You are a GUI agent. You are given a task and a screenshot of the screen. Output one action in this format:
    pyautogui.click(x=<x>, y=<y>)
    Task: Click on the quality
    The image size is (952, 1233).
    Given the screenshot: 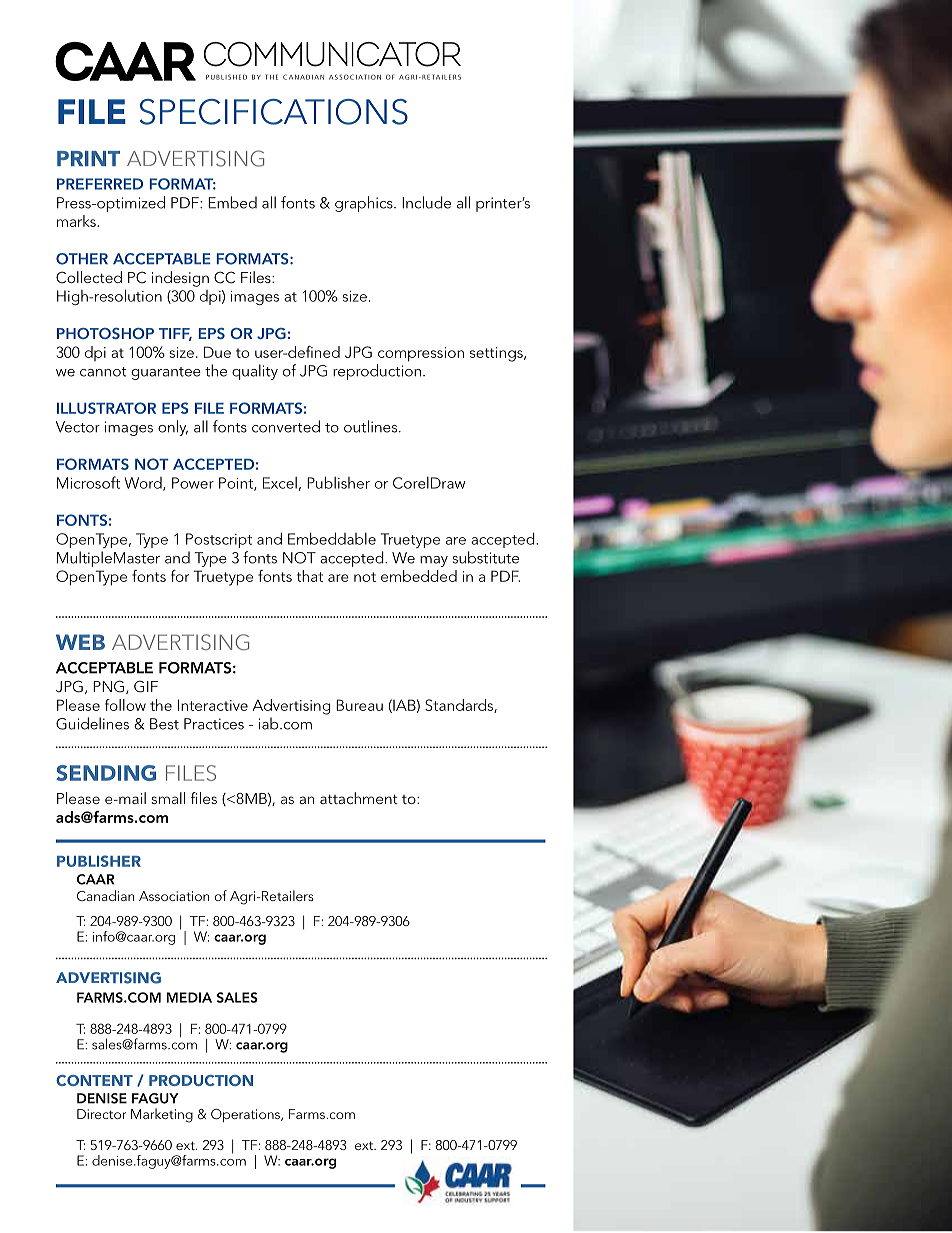 What is the action you would take?
    pyautogui.click(x=255, y=372)
